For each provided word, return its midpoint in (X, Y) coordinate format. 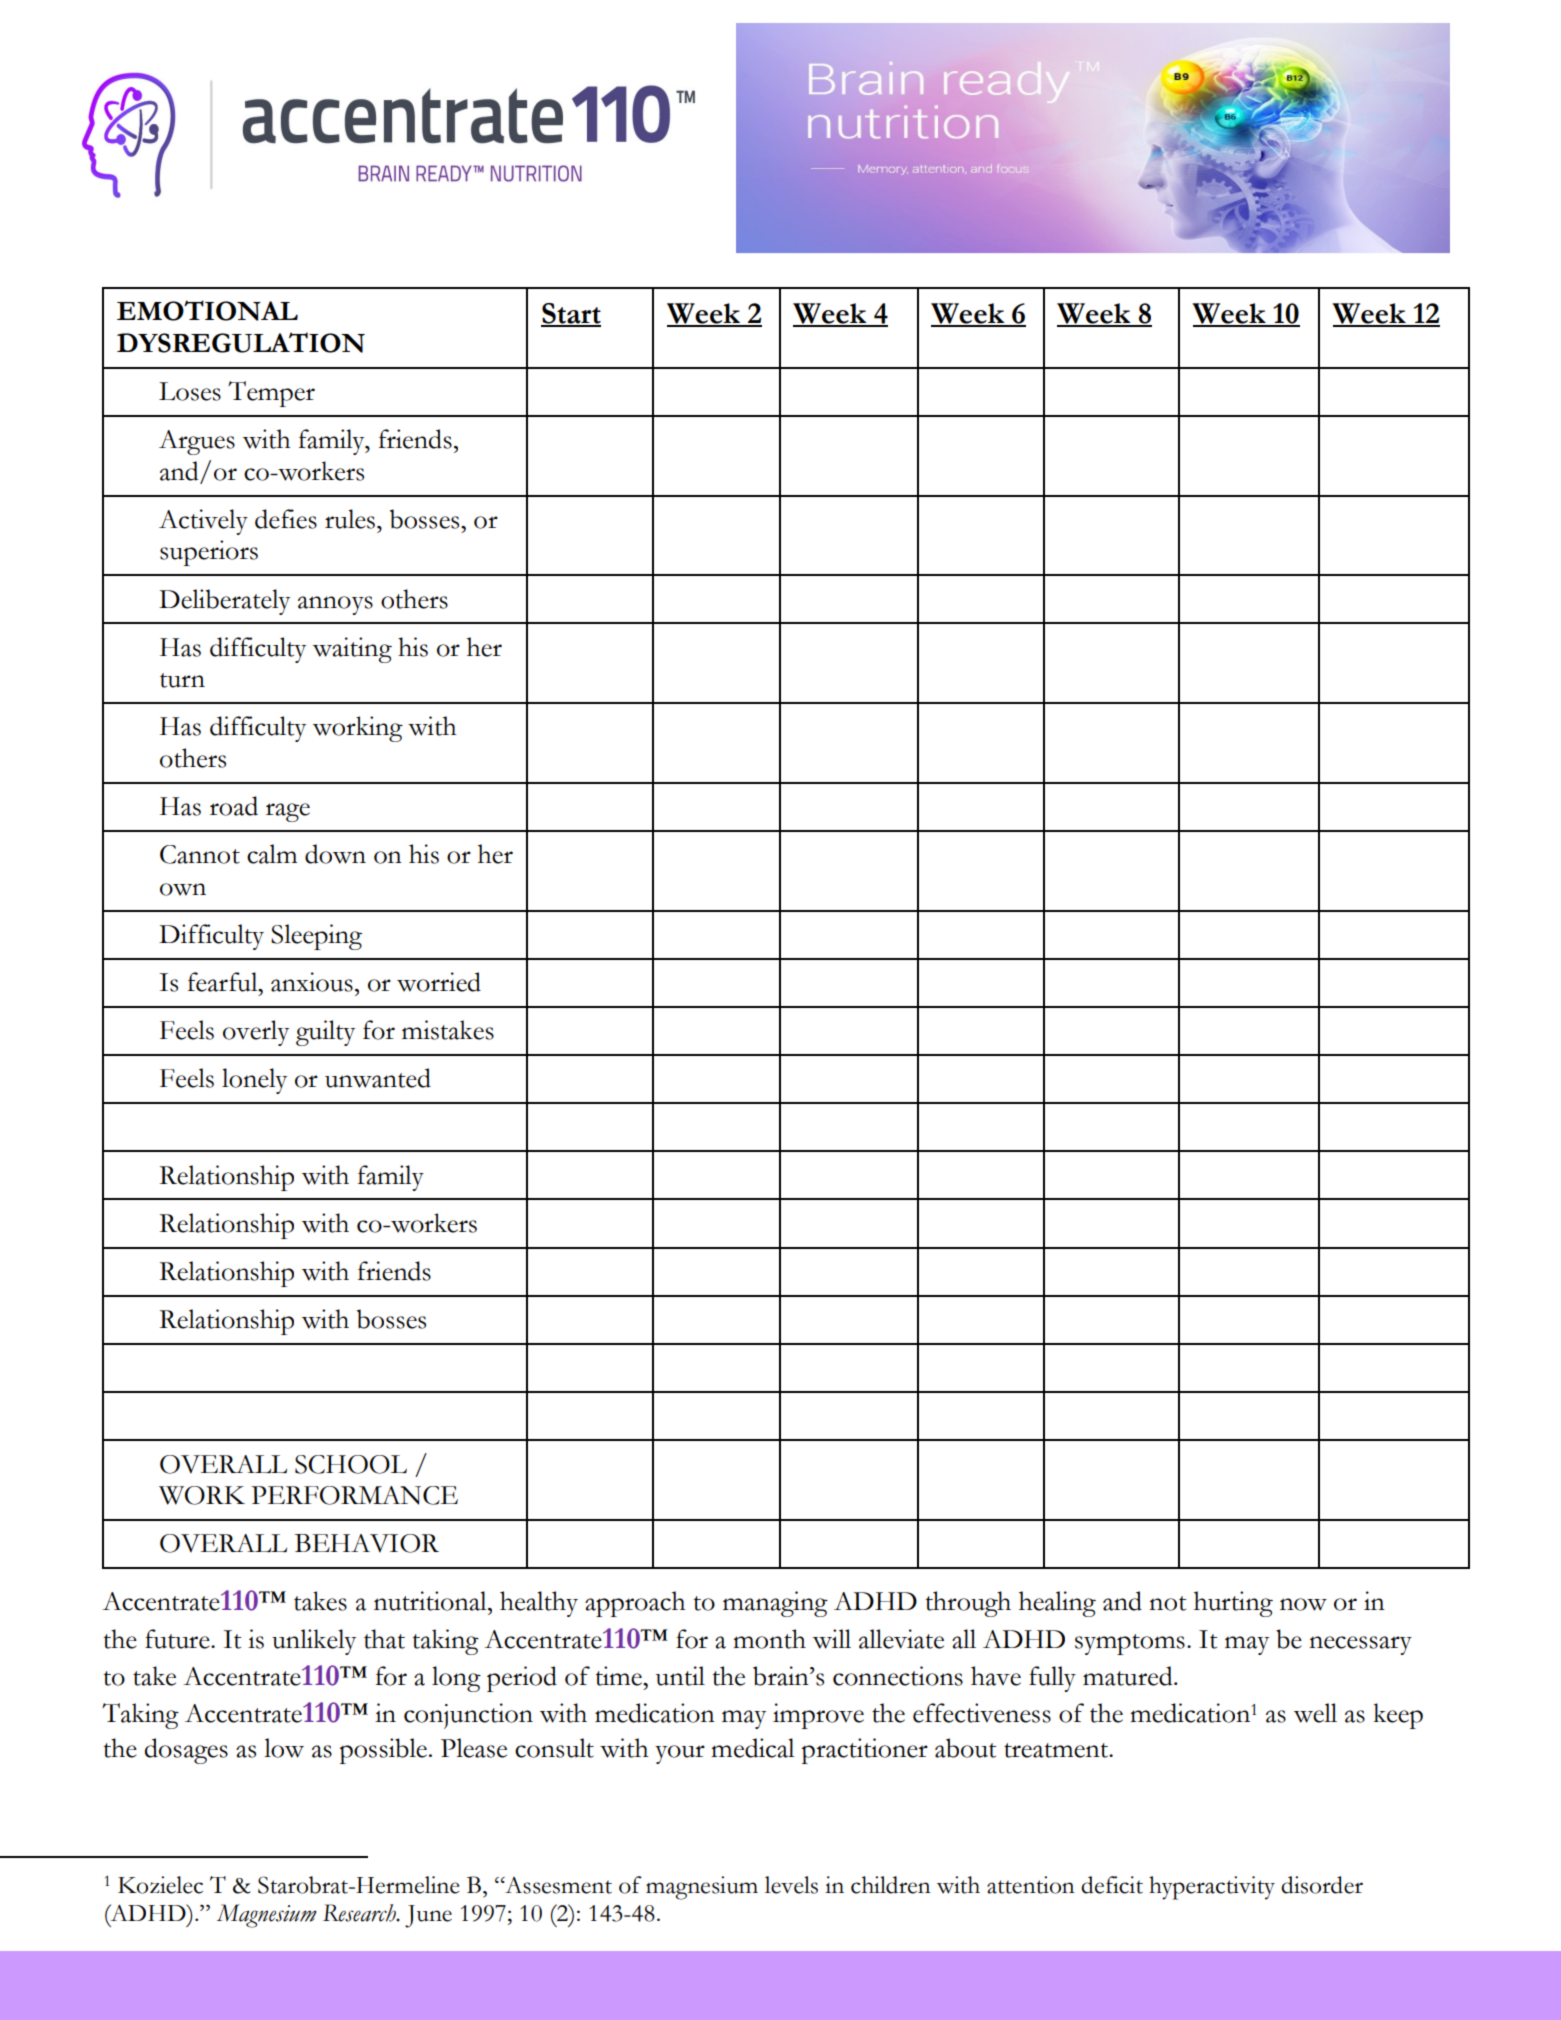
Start (571, 314)
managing (775, 1604)
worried (439, 982)
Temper (271, 394)
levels (791, 1885)
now (1303, 1604)
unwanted (378, 1078)
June (428, 1916)
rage (288, 812)
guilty (326, 1033)
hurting (1233, 1604)
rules (350, 519)
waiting (352, 650)
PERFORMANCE (354, 1495)
